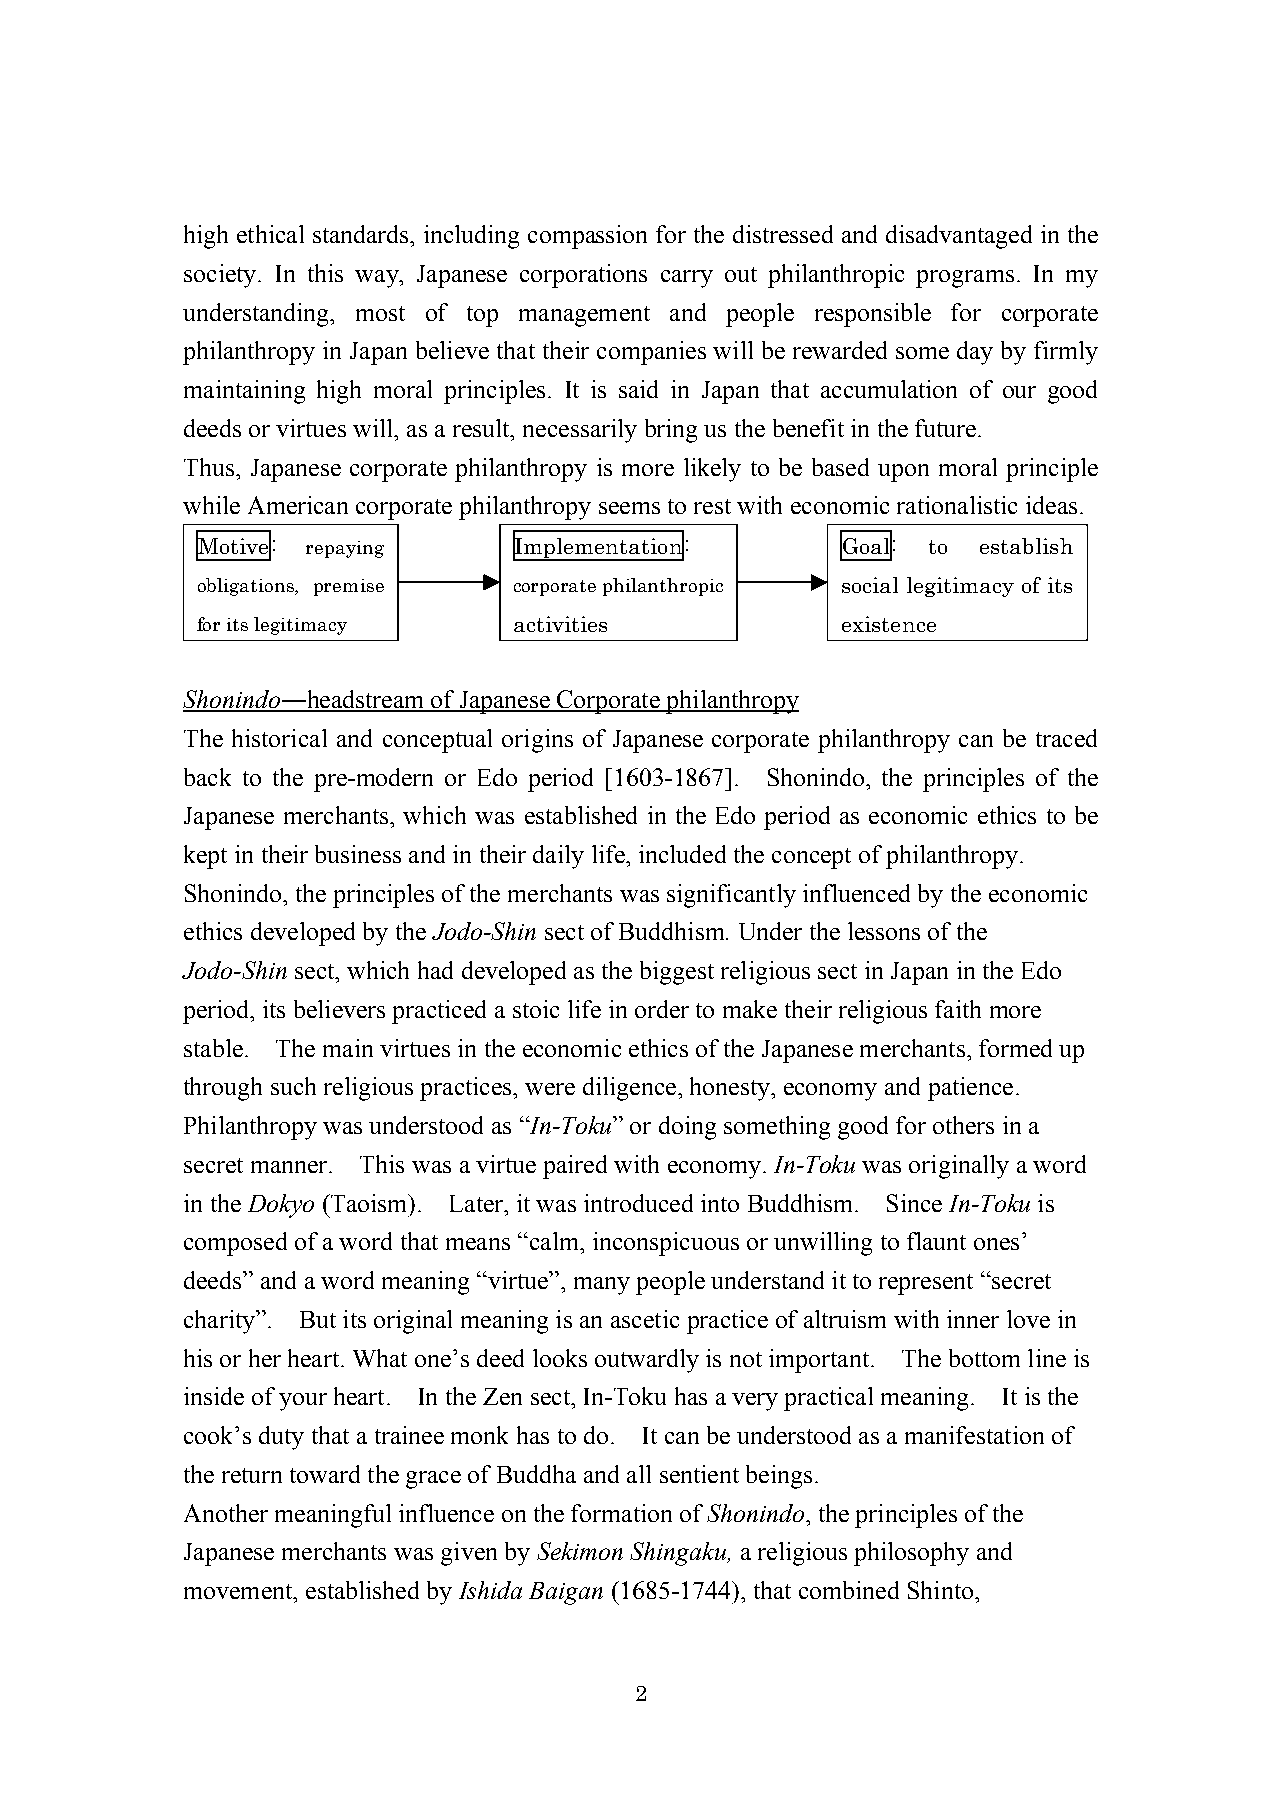  Describe the element at coordinates (293, 1086) in the screenshot. I see `such` at that location.
